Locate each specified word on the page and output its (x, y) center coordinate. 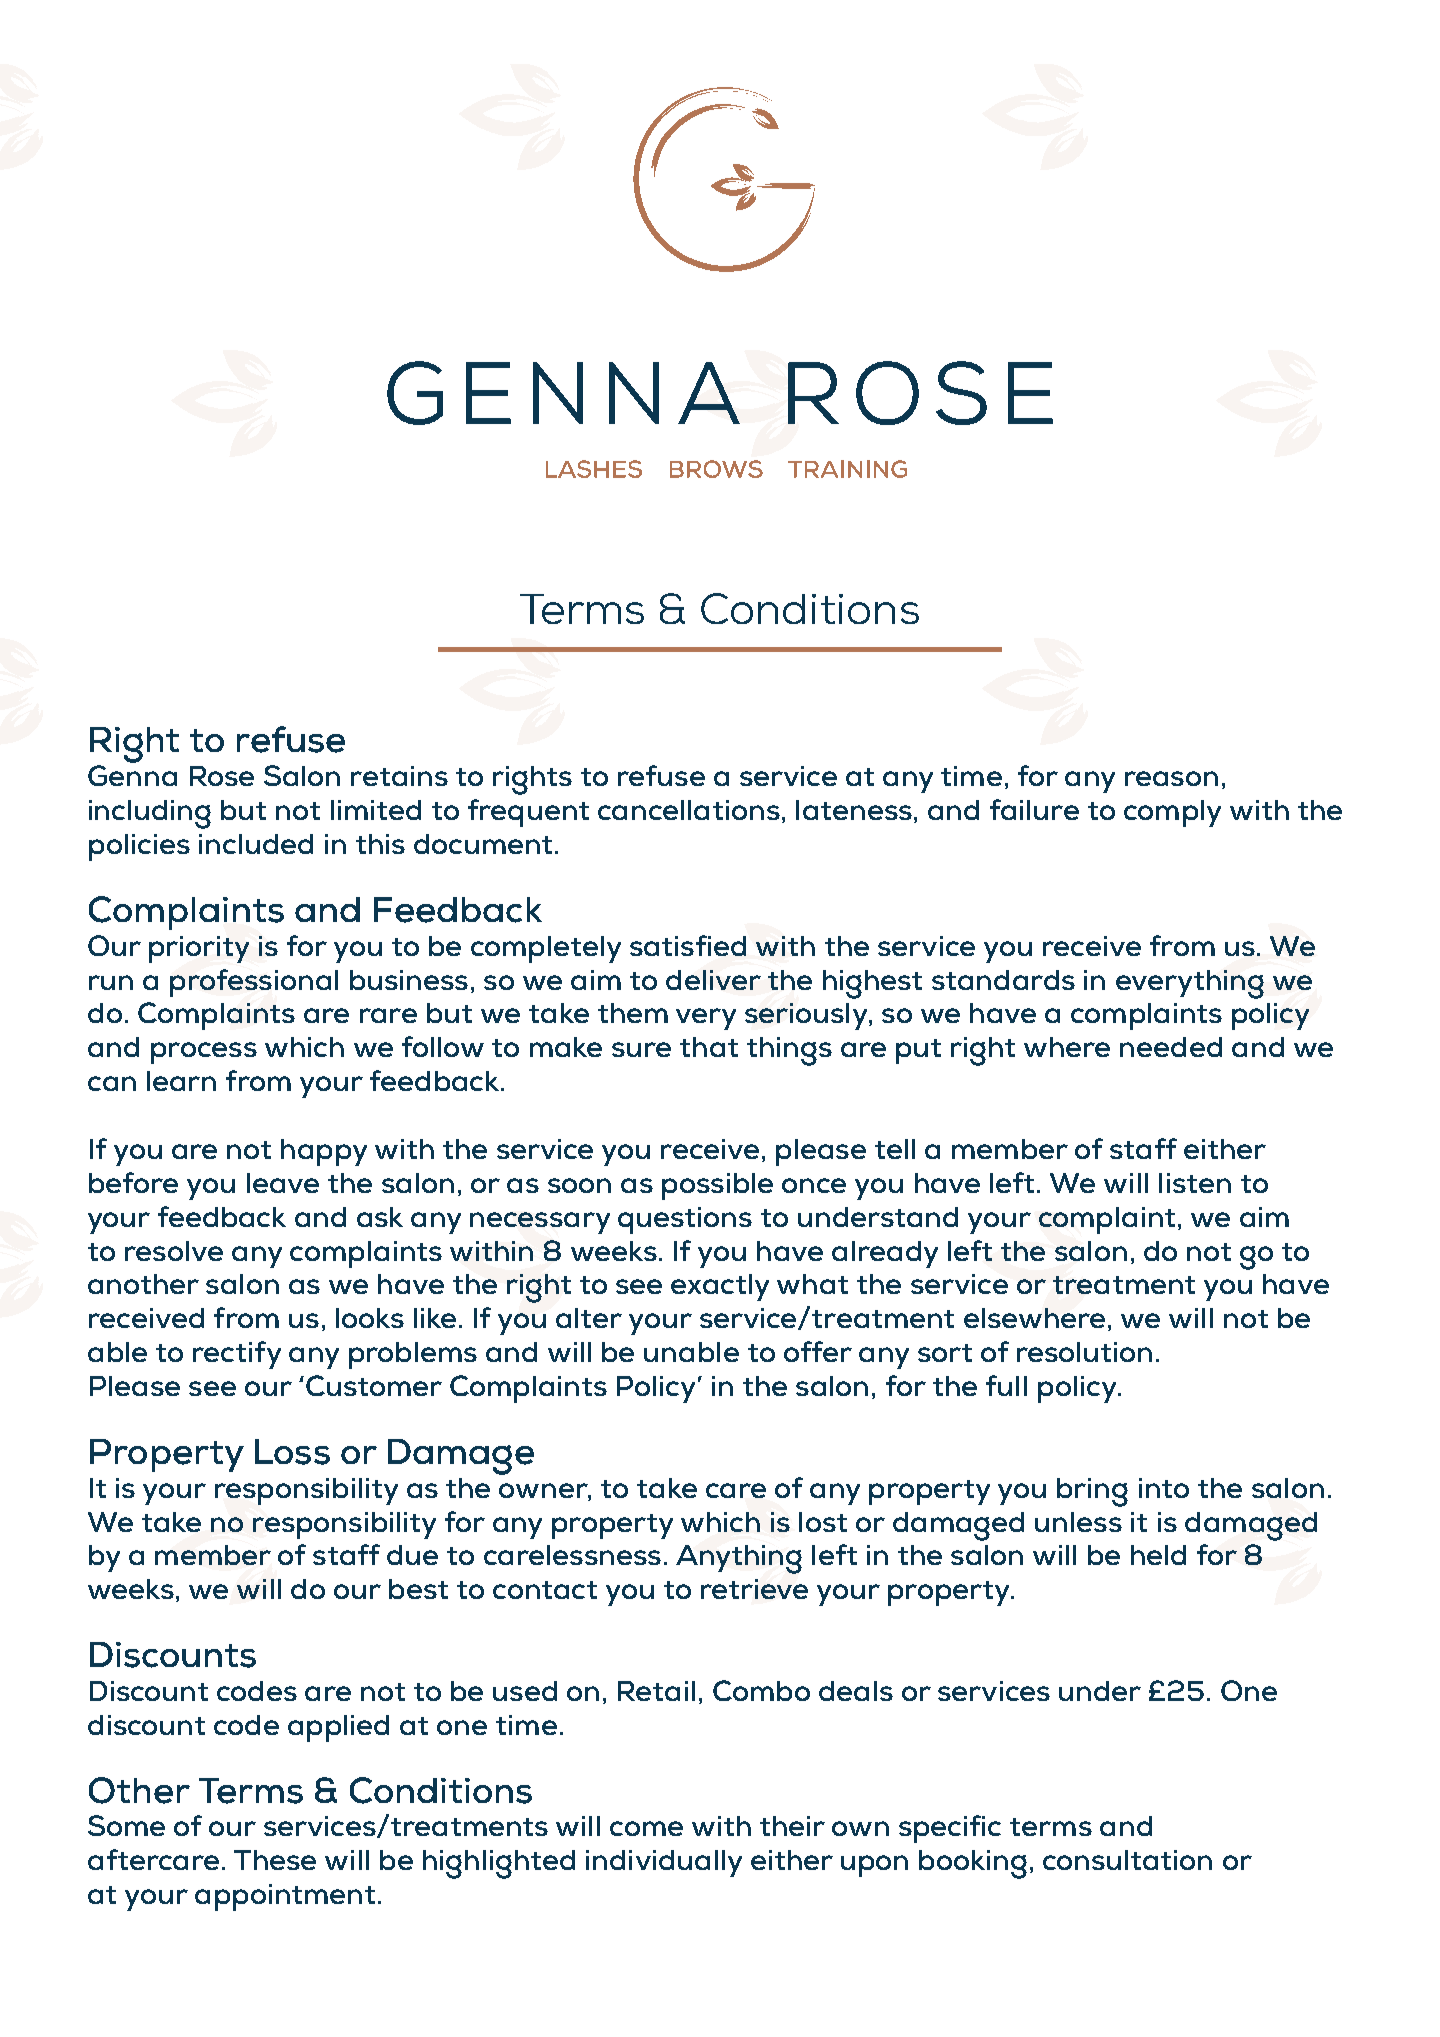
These (275, 1860)
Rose (222, 776)
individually (664, 1863)
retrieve (754, 1589)
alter (589, 1318)
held (1158, 1555)
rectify (237, 1355)
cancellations (689, 810)
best (418, 1589)
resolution (1084, 1352)
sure (641, 1049)
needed (1171, 1047)
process (204, 1053)
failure (1034, 809)
